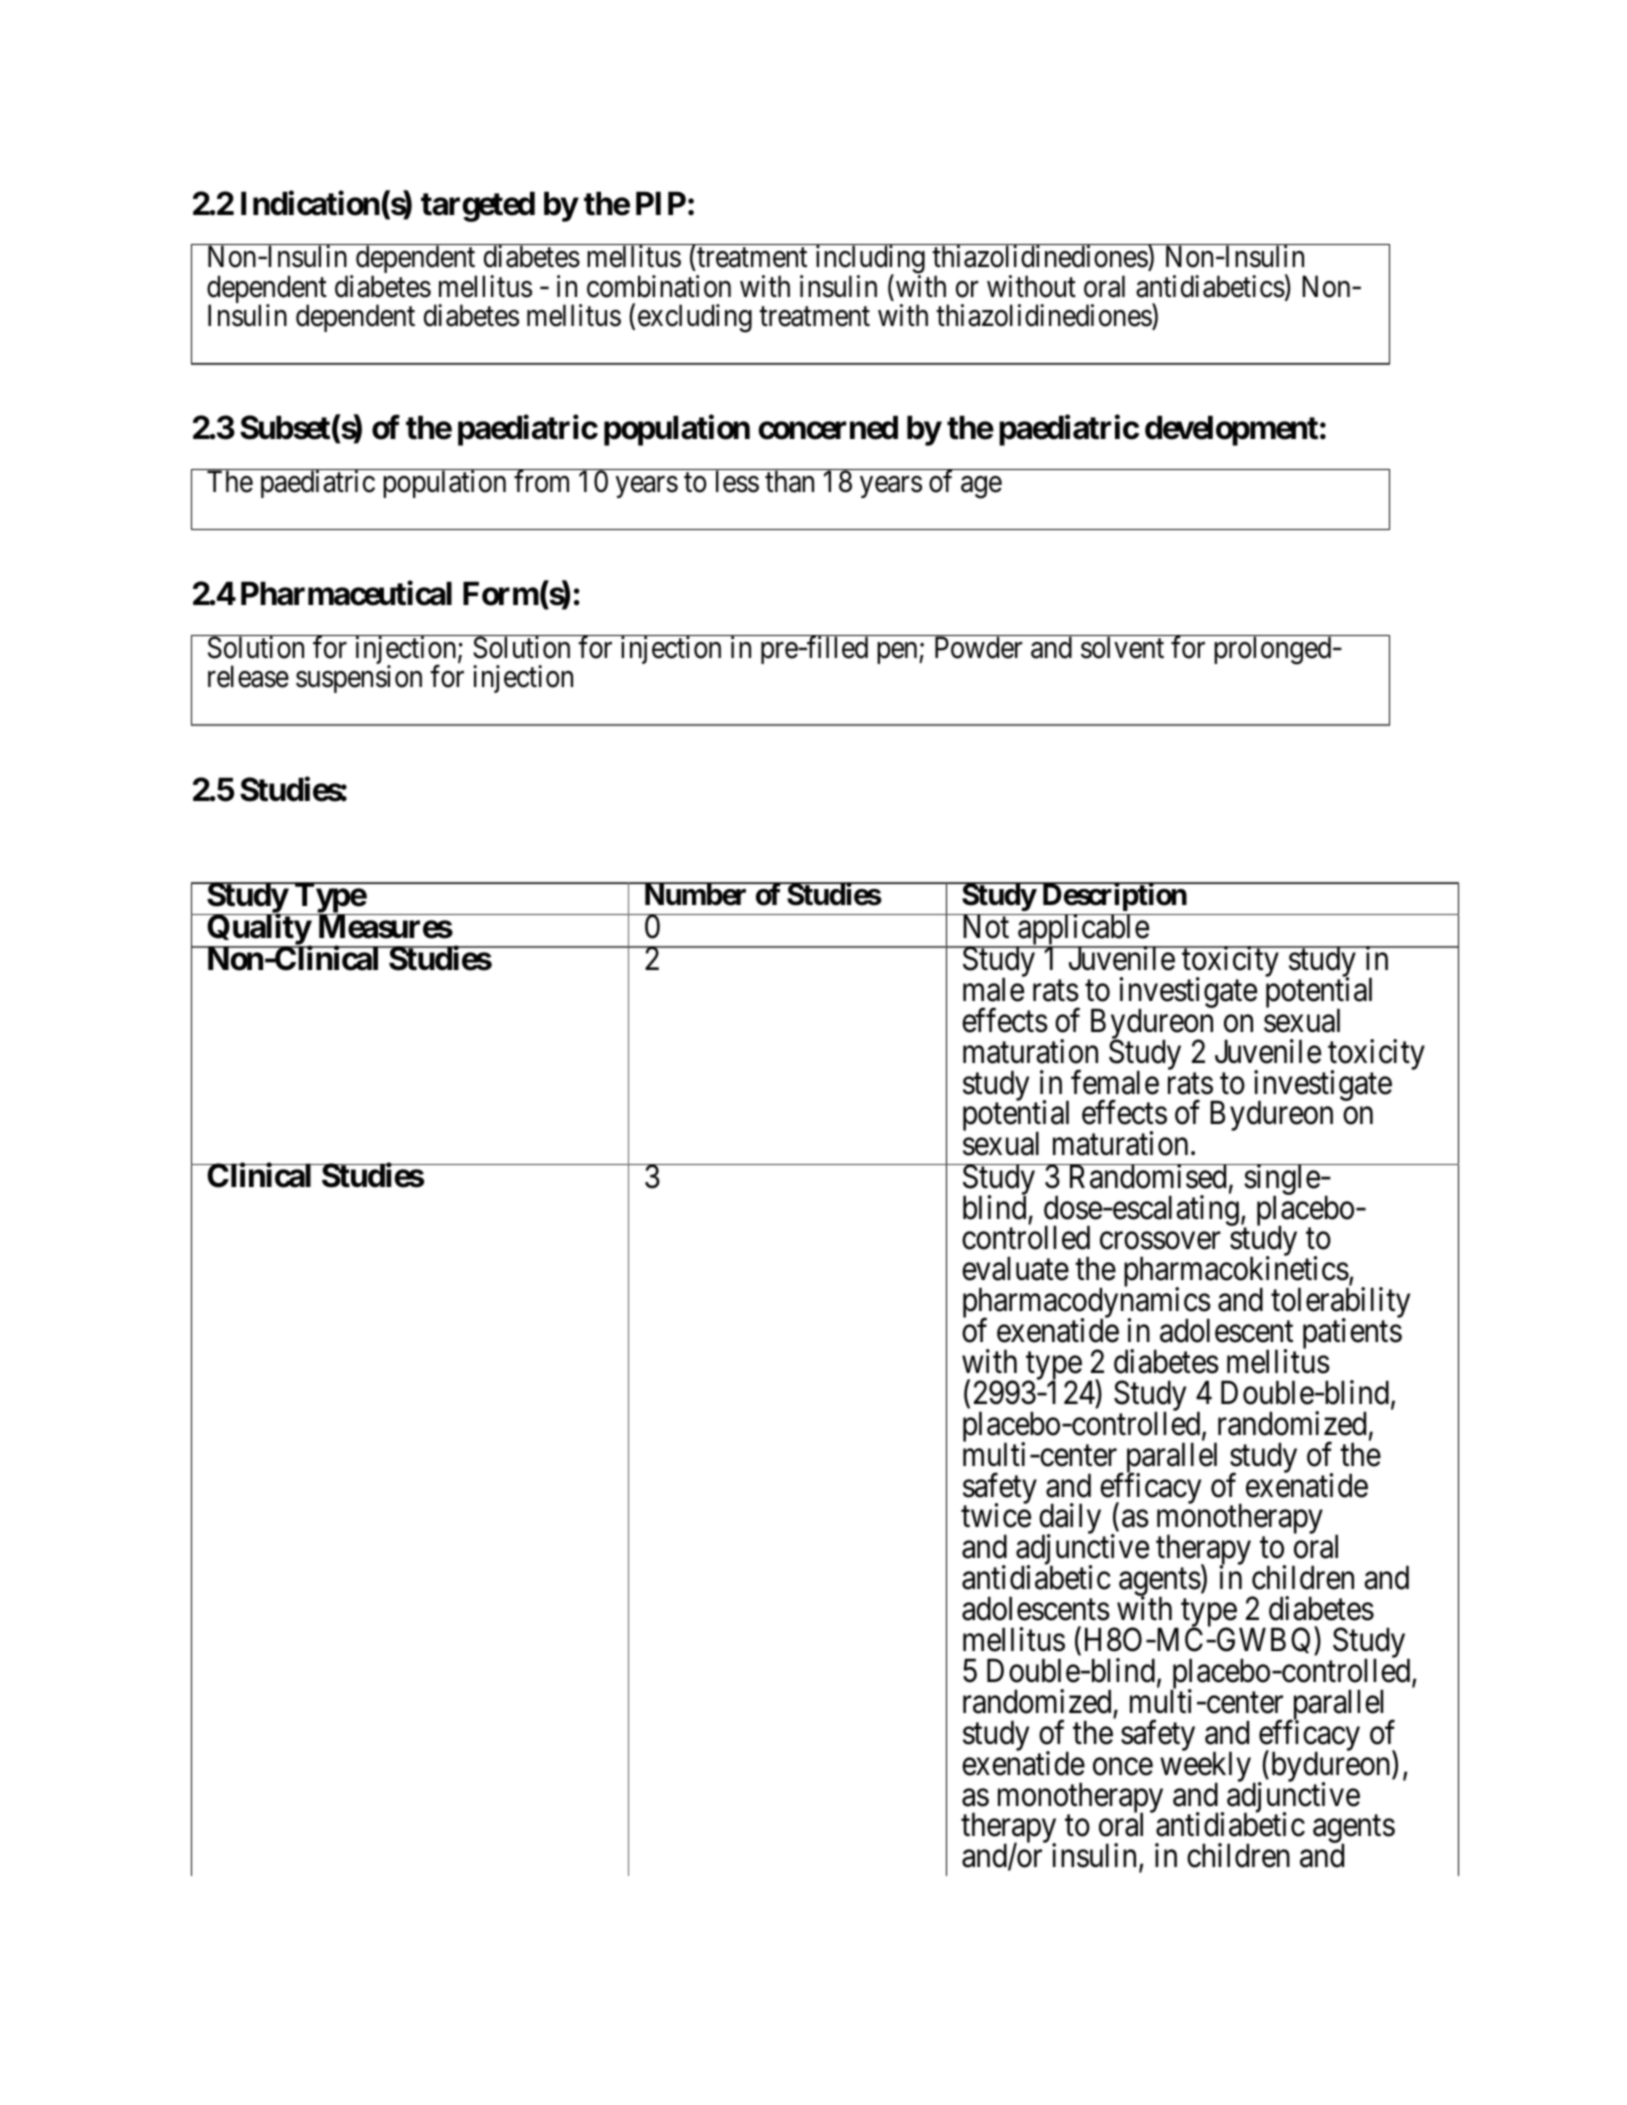 The height and width of the page is (2105, 1627). What do you see at coordinates (996, 1516) in the page?
I see `twice` at bounding box center [996, 1516].
